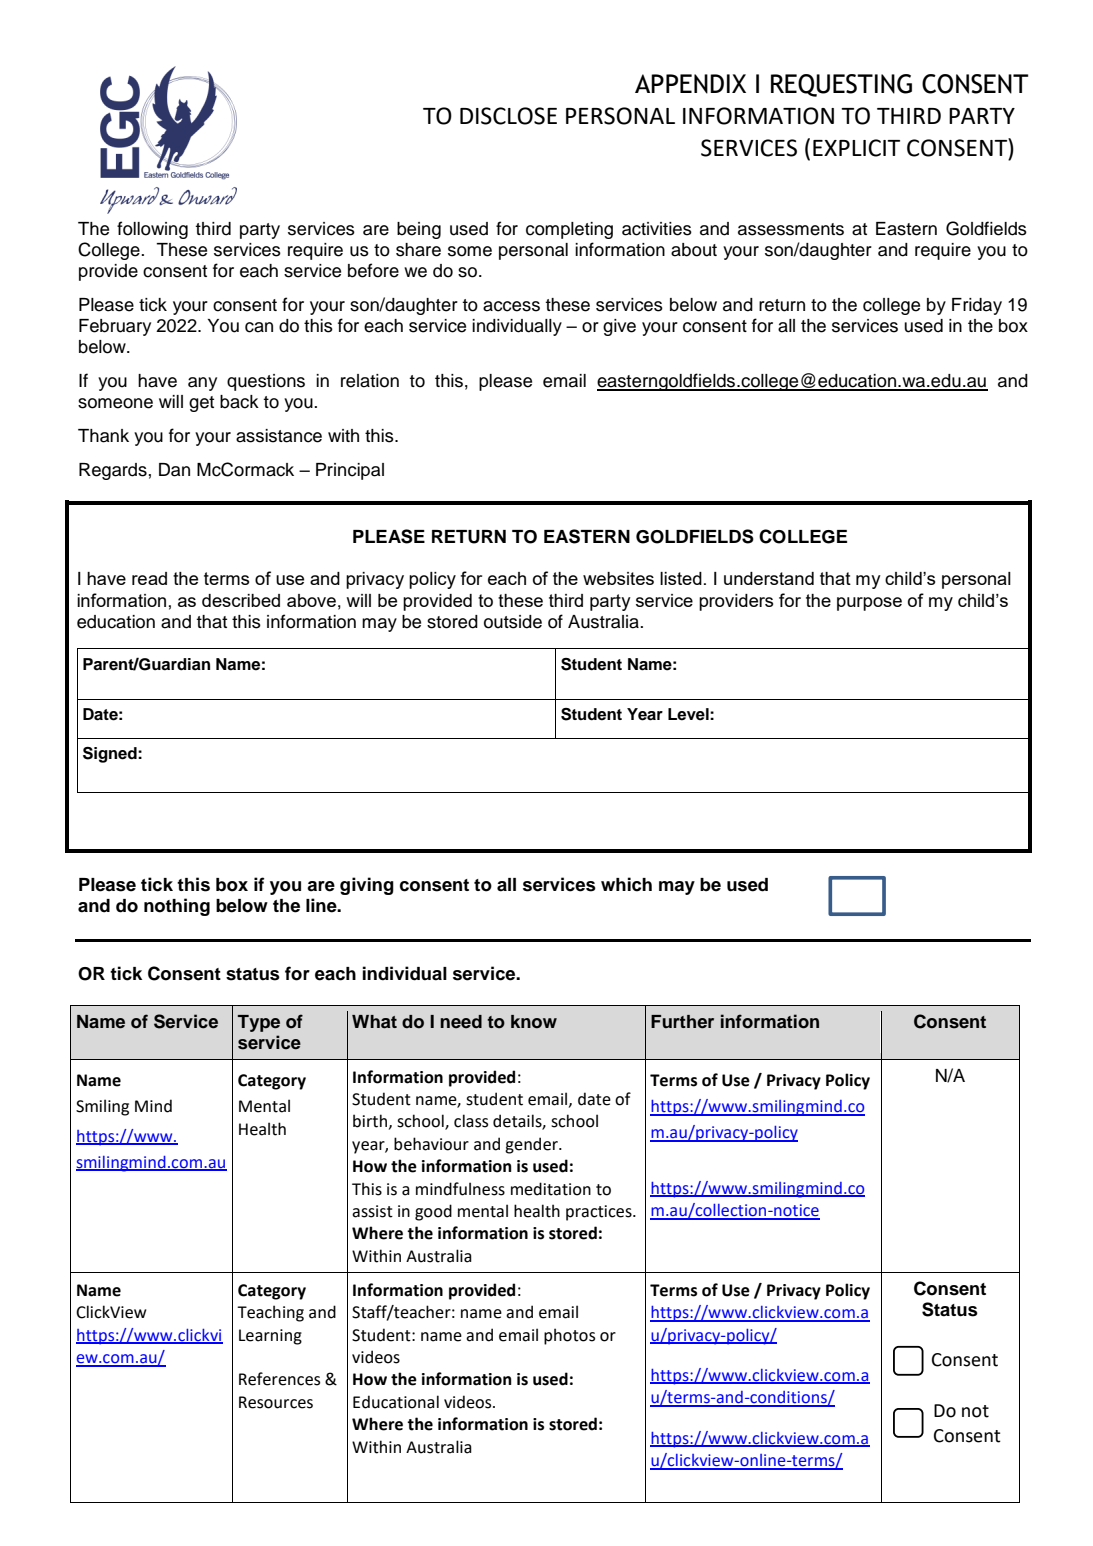 The width and height of the screenshot is (1093, 1546). I want to click on EXPLICIT, so click(856, 148).
